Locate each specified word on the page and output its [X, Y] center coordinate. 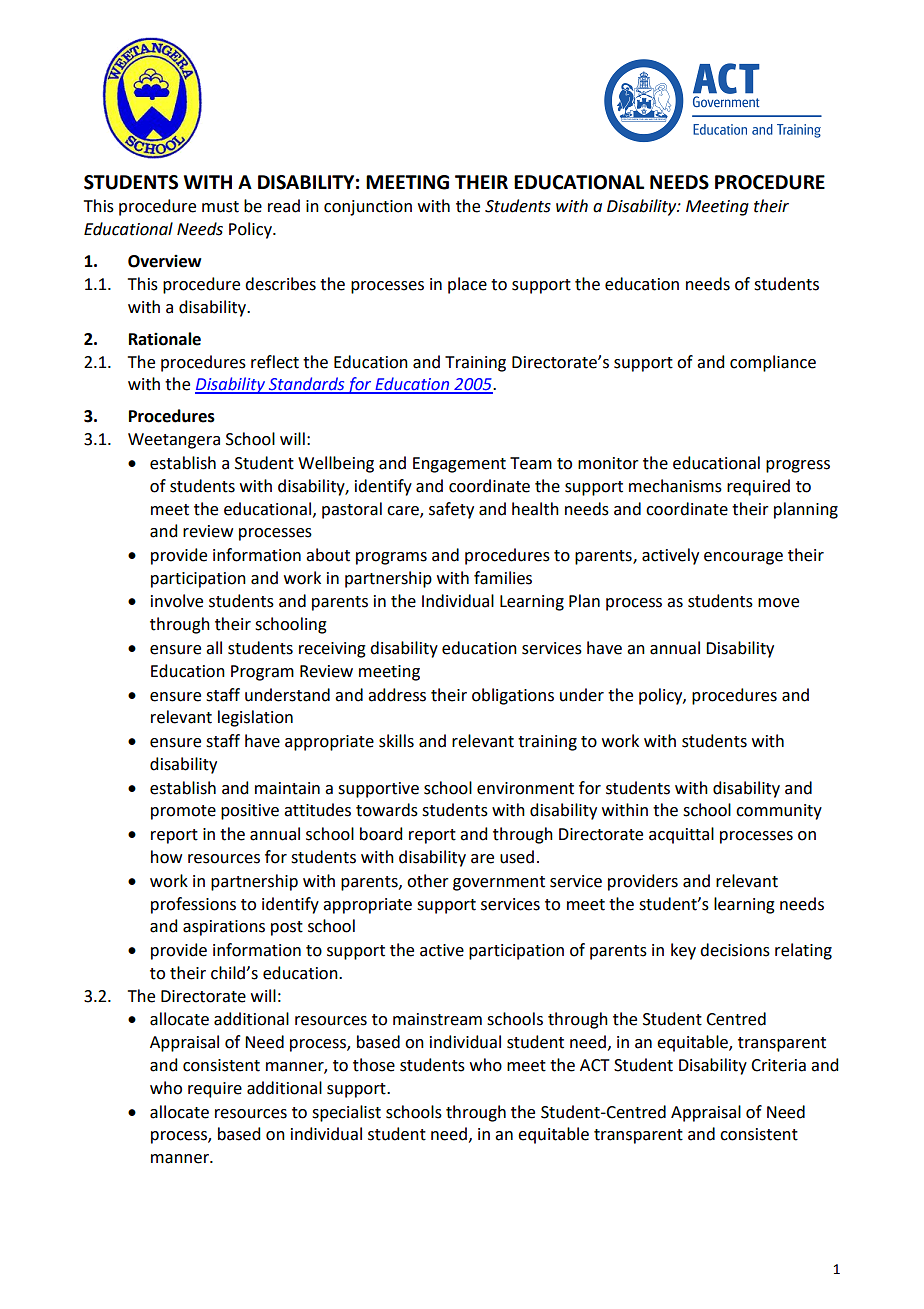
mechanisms [675, 486]
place [467, 285]
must [220, 207]
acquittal [681, 835]
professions [193, 905]
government [499, 883]
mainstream [437, 1019]
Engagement [459, 465]
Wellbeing [336, 464]
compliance [773, 363]
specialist [346, 1113]
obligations [513, 696]
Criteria [778, 1065]
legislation [255, 718]
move [778, 603]
